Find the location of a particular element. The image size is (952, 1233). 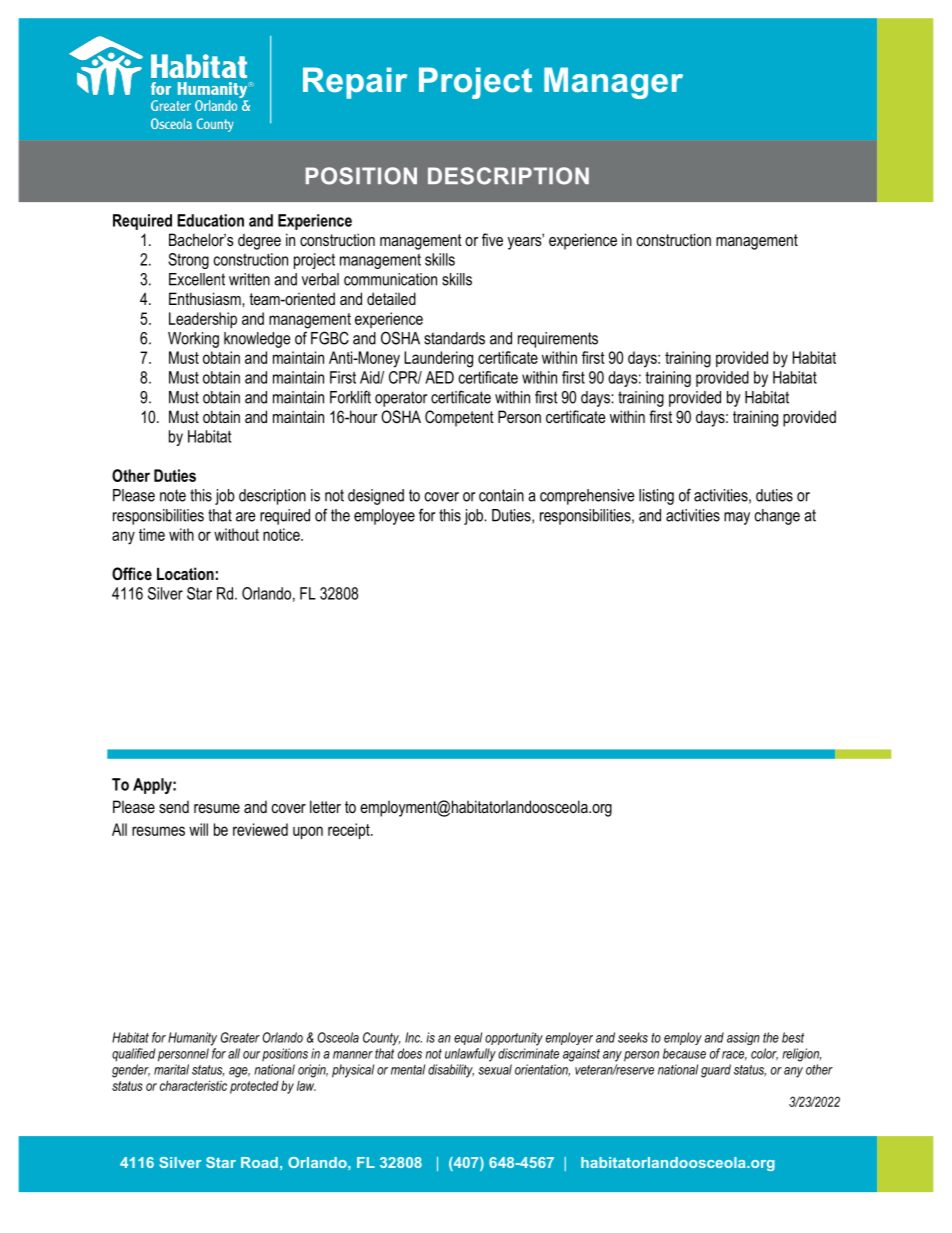

Repair is located at coordinates (355, 83).
